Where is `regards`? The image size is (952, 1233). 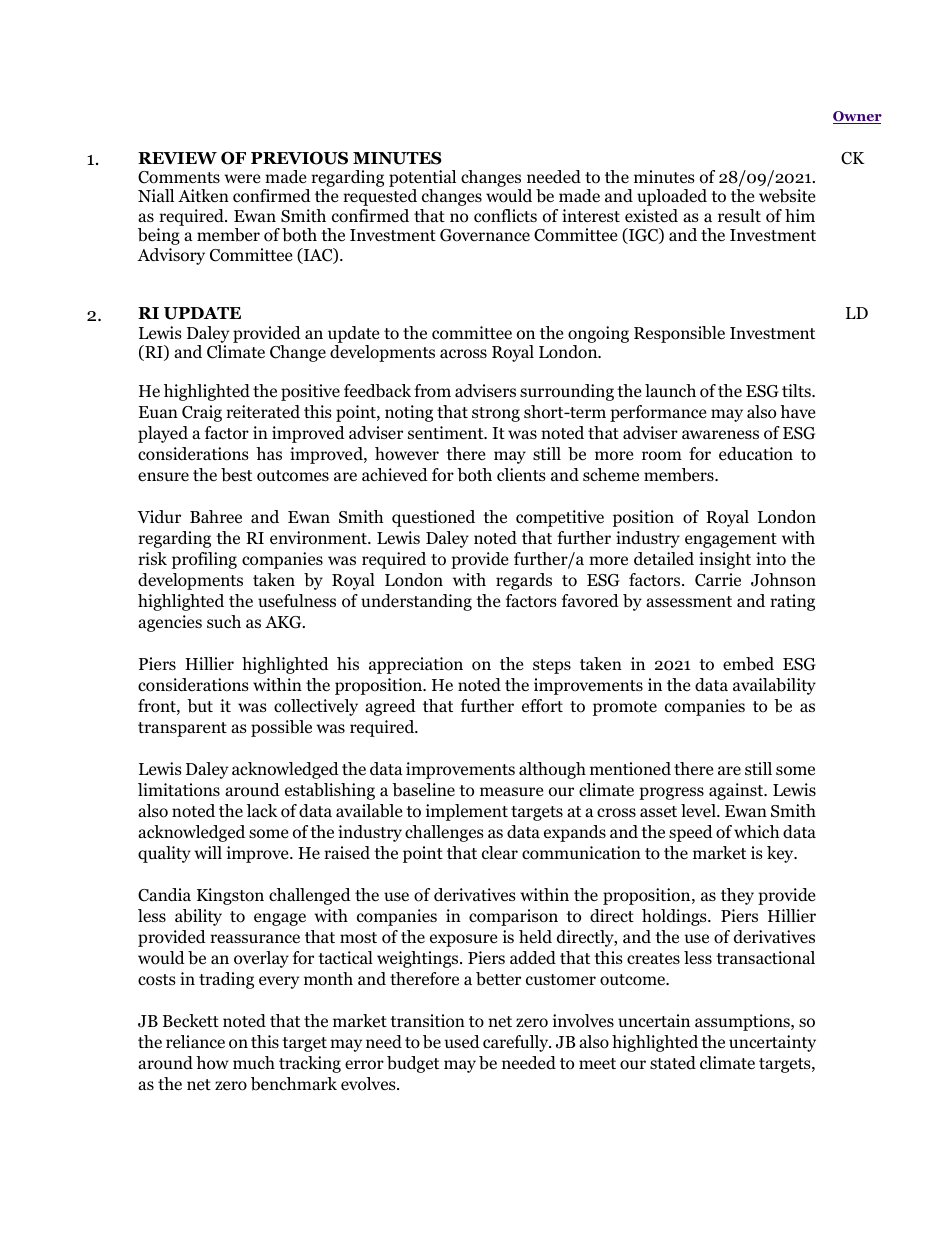 regards is located at coordinates (524, 581).
